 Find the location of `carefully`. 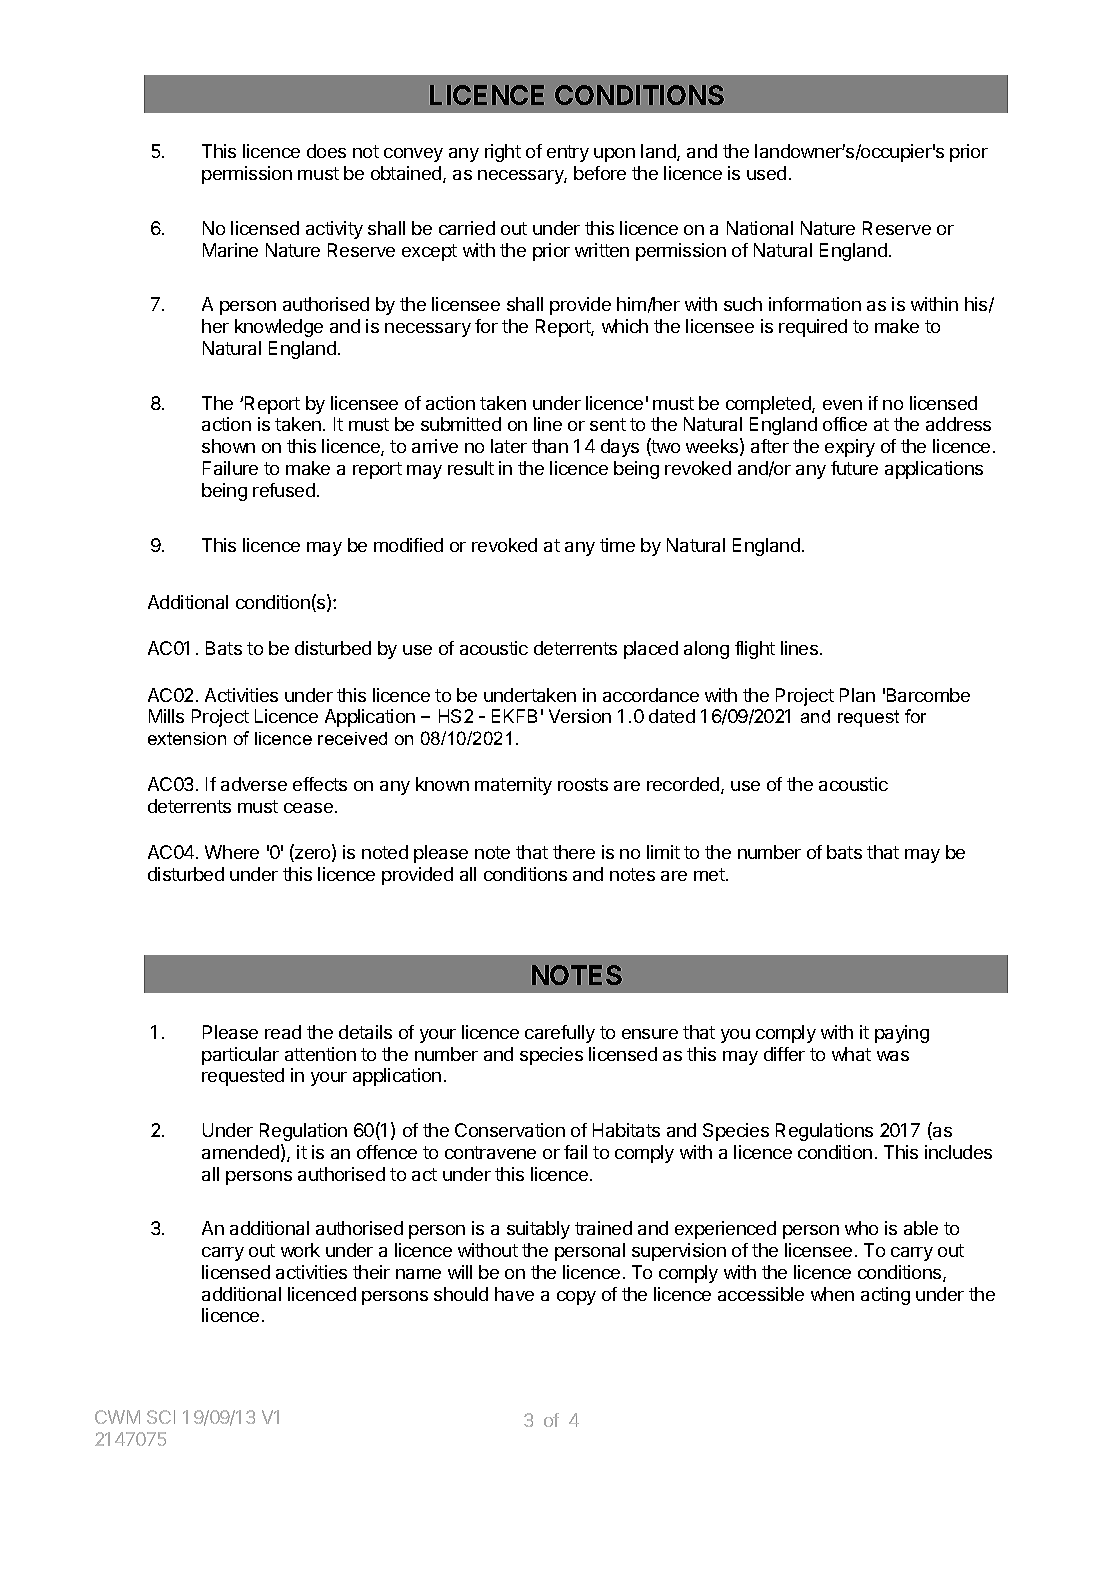

carefully is located at coordinates (560, 1034).
